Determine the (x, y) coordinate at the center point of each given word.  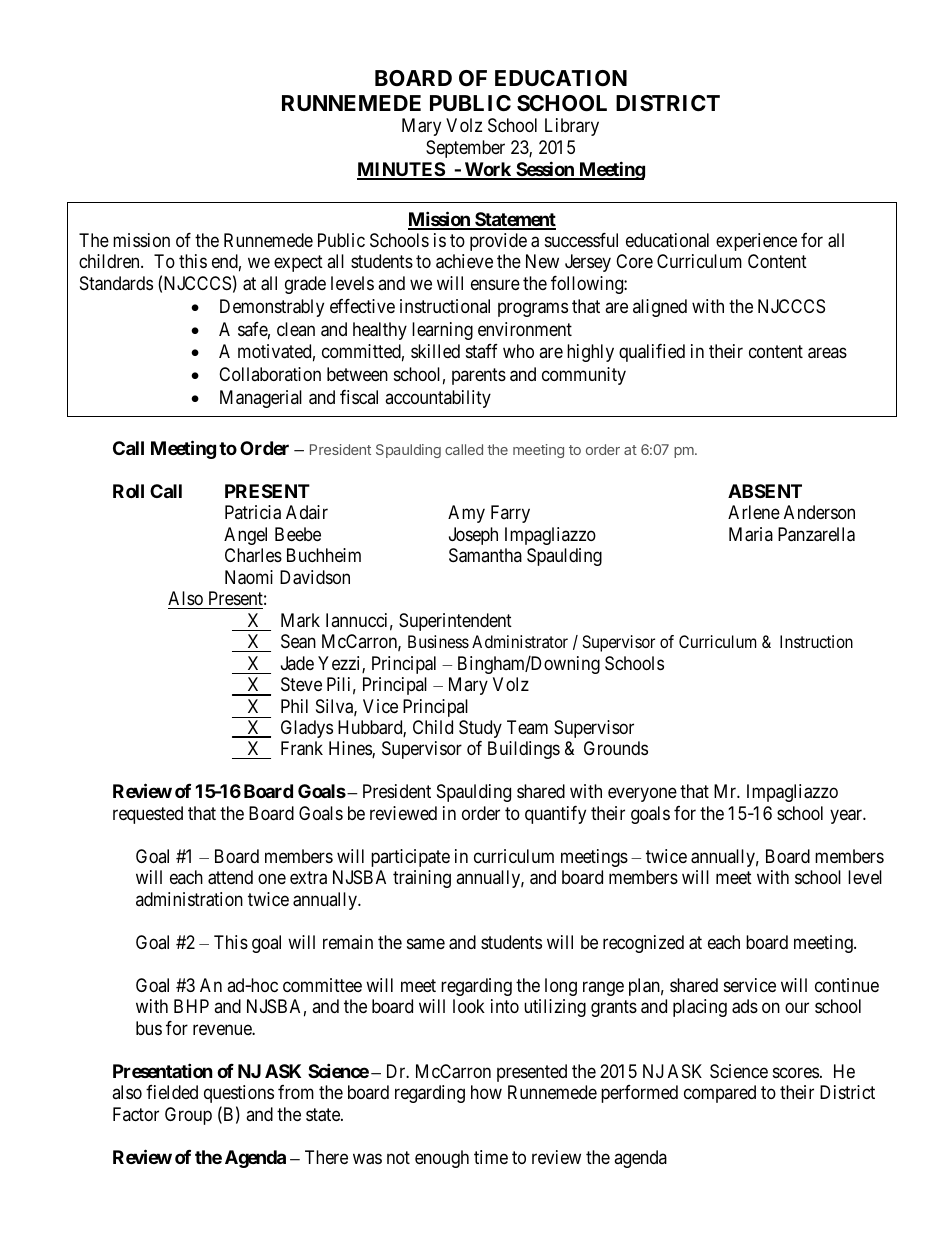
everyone (642, 795)
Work (487, 170)
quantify (555, 815)
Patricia (253, 512)
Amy (466, 514)
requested (148, 815)
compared (720, 1094)
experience (756, 242)
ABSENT (765, 491)
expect (298, 264)
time (491, 1157)
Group (188, 1116)
